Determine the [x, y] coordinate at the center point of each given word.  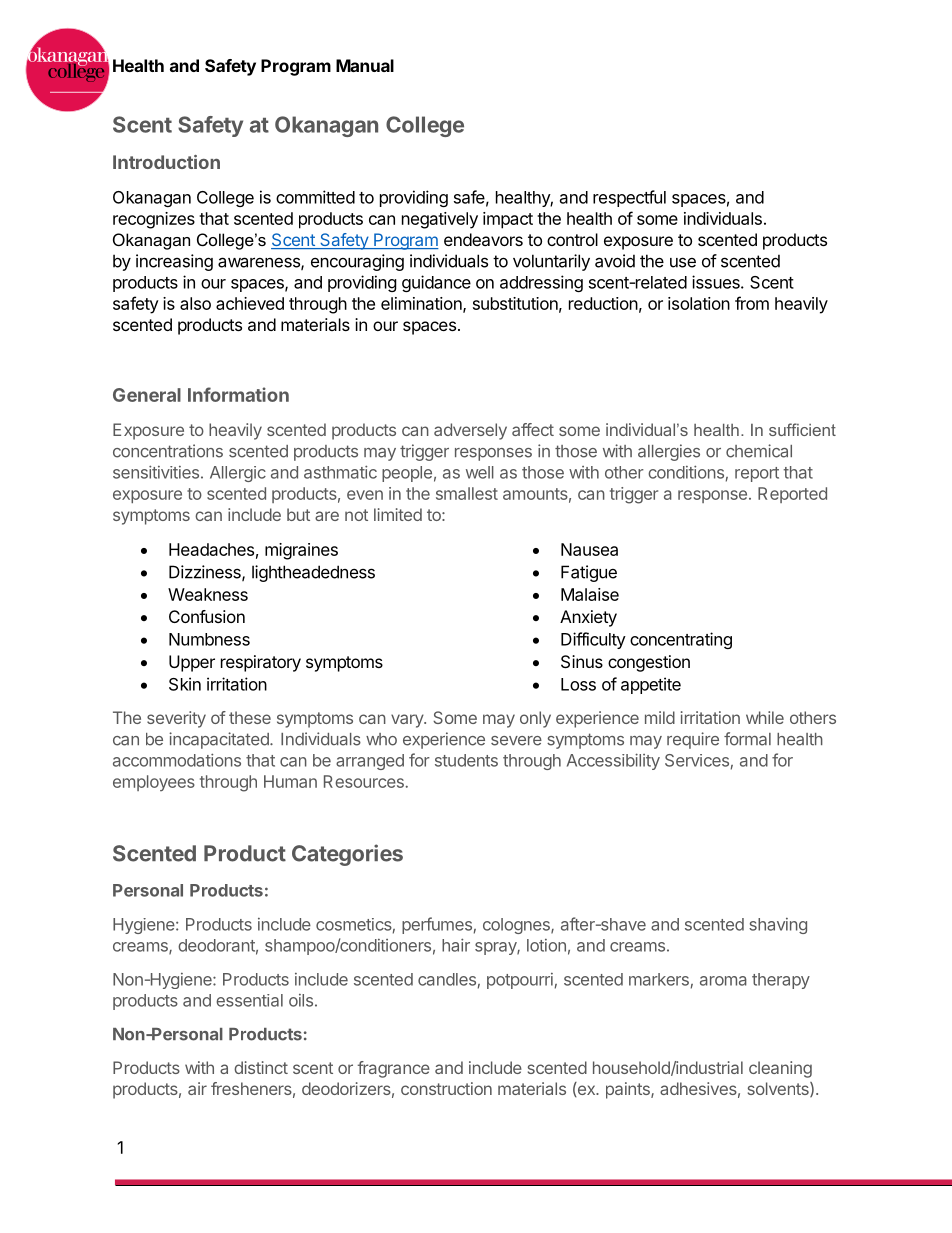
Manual [365, 65]
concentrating [681, 640]
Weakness [208, 594]
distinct [261, 1067]
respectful [629, 198]
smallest [467, 493]
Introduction [166, 162]
